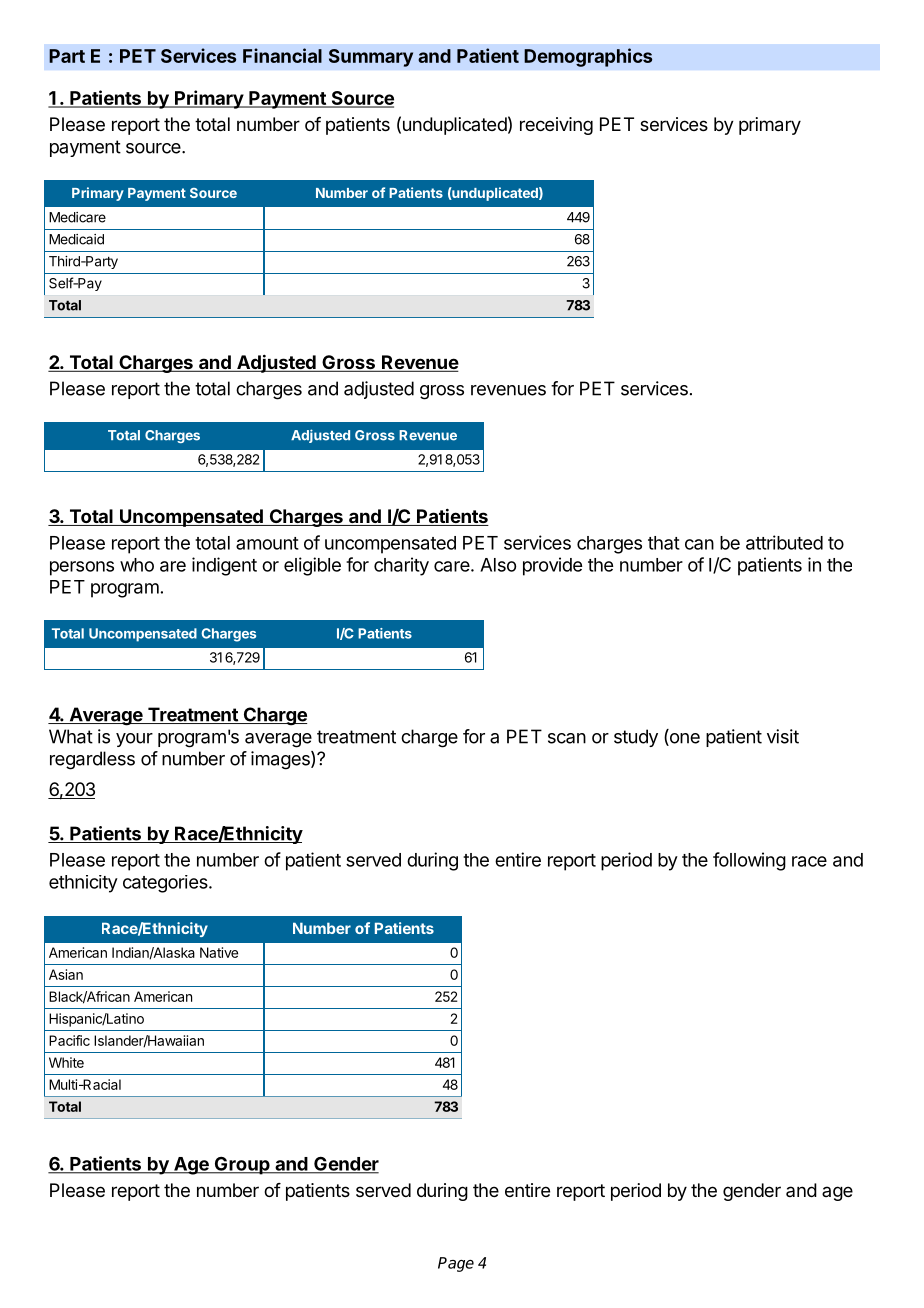  I want to click on Summary, so click(371, 58).
